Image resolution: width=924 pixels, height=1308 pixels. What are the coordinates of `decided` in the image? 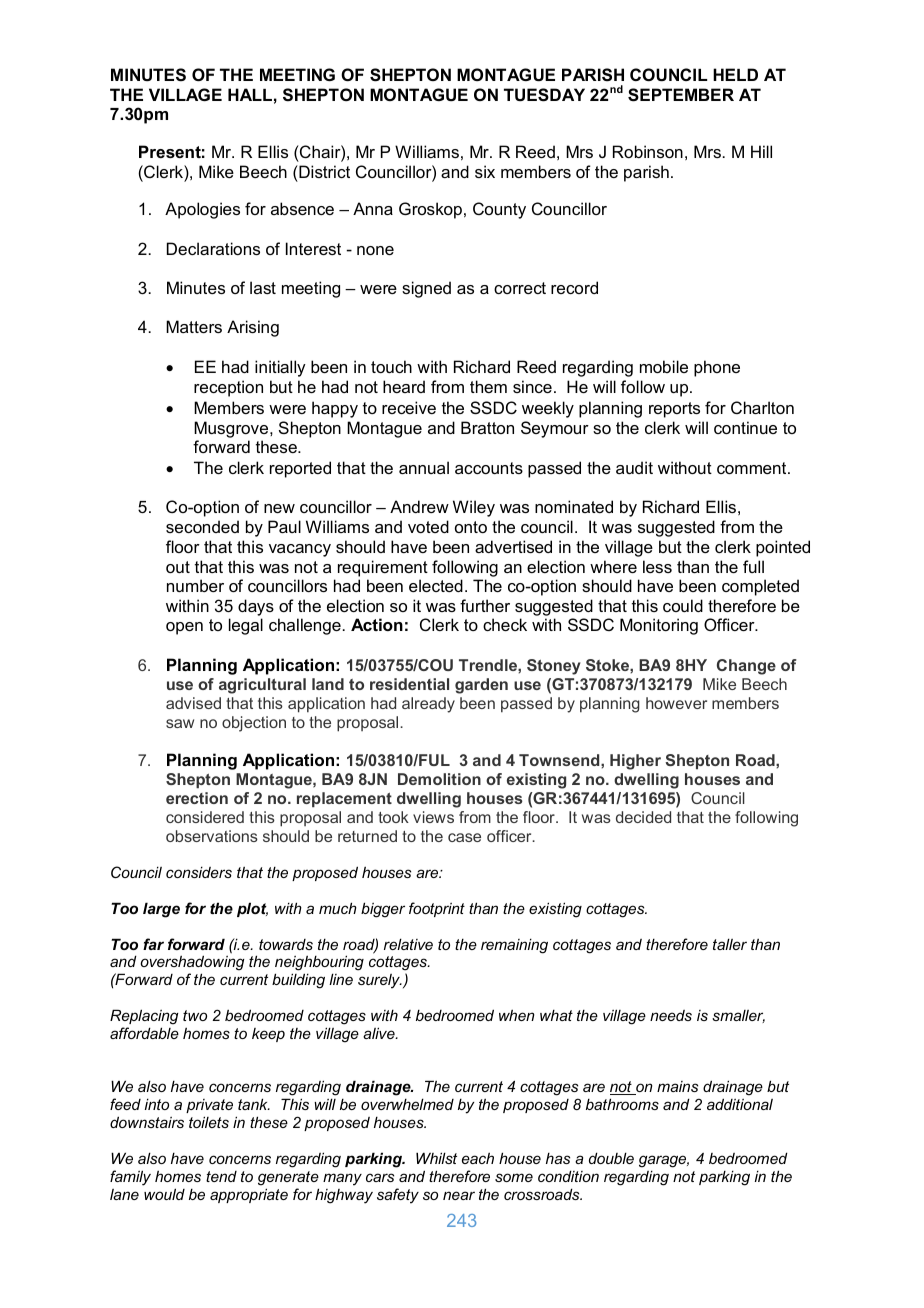 It's located at (643, 817).
